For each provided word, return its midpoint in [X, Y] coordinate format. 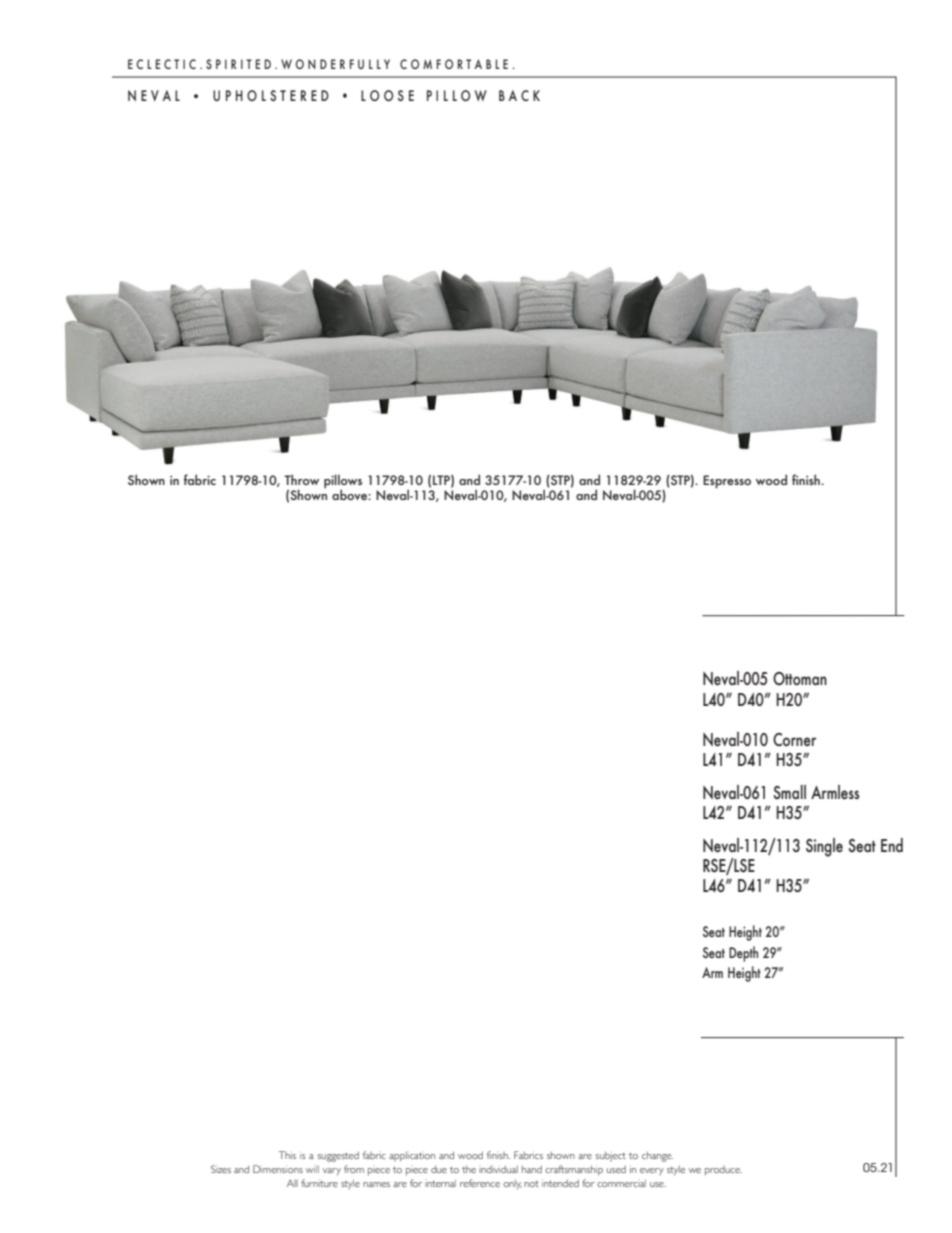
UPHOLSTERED [271, 95]
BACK [519, 95]
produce [723, 1171]
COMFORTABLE [454, 64]
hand [532, 1169]
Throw [301, 479]
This [287, 1155]
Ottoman [800, 678]
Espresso [727, 482]
